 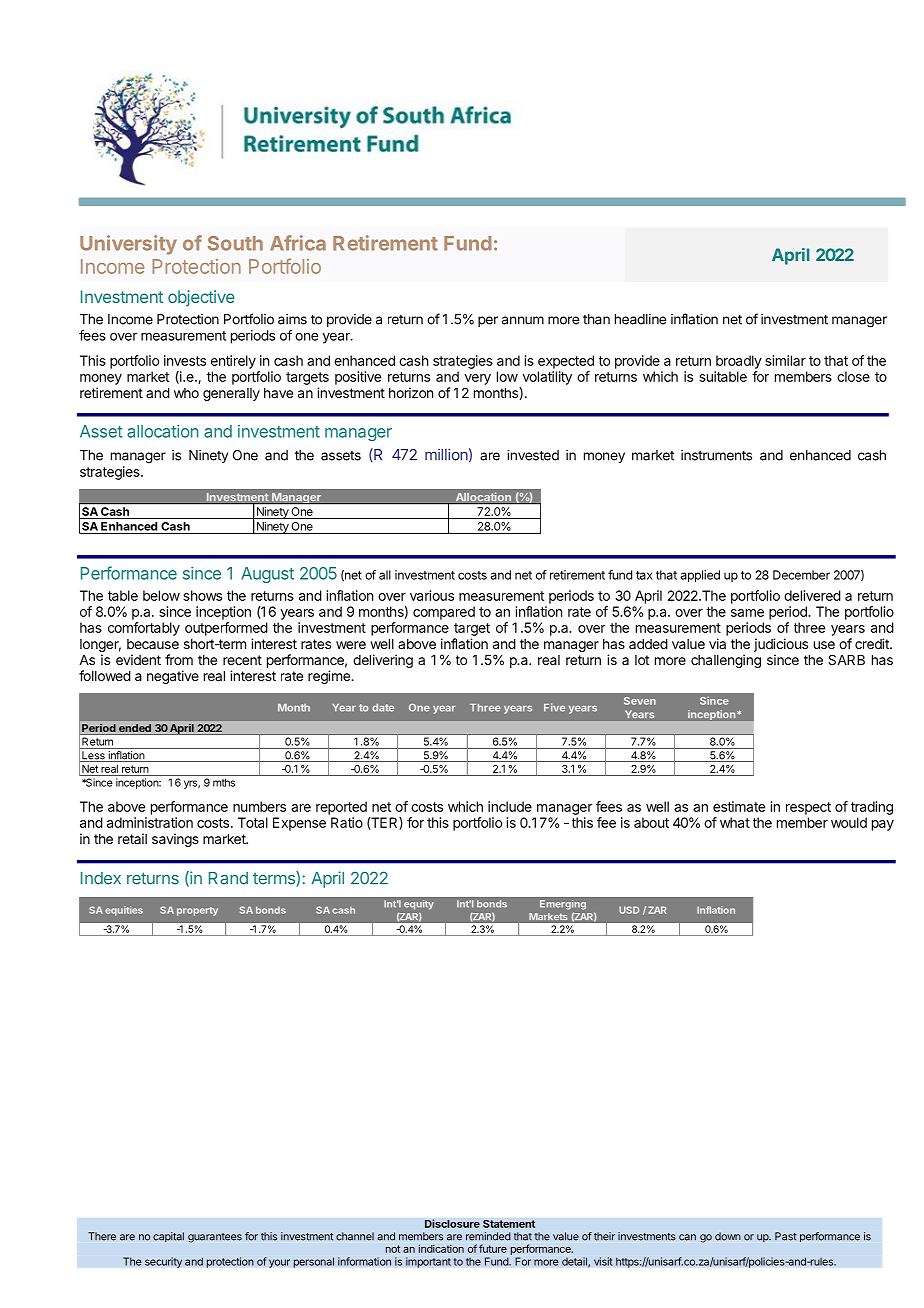 I want to click on annum, so click(x=523, y=320).
